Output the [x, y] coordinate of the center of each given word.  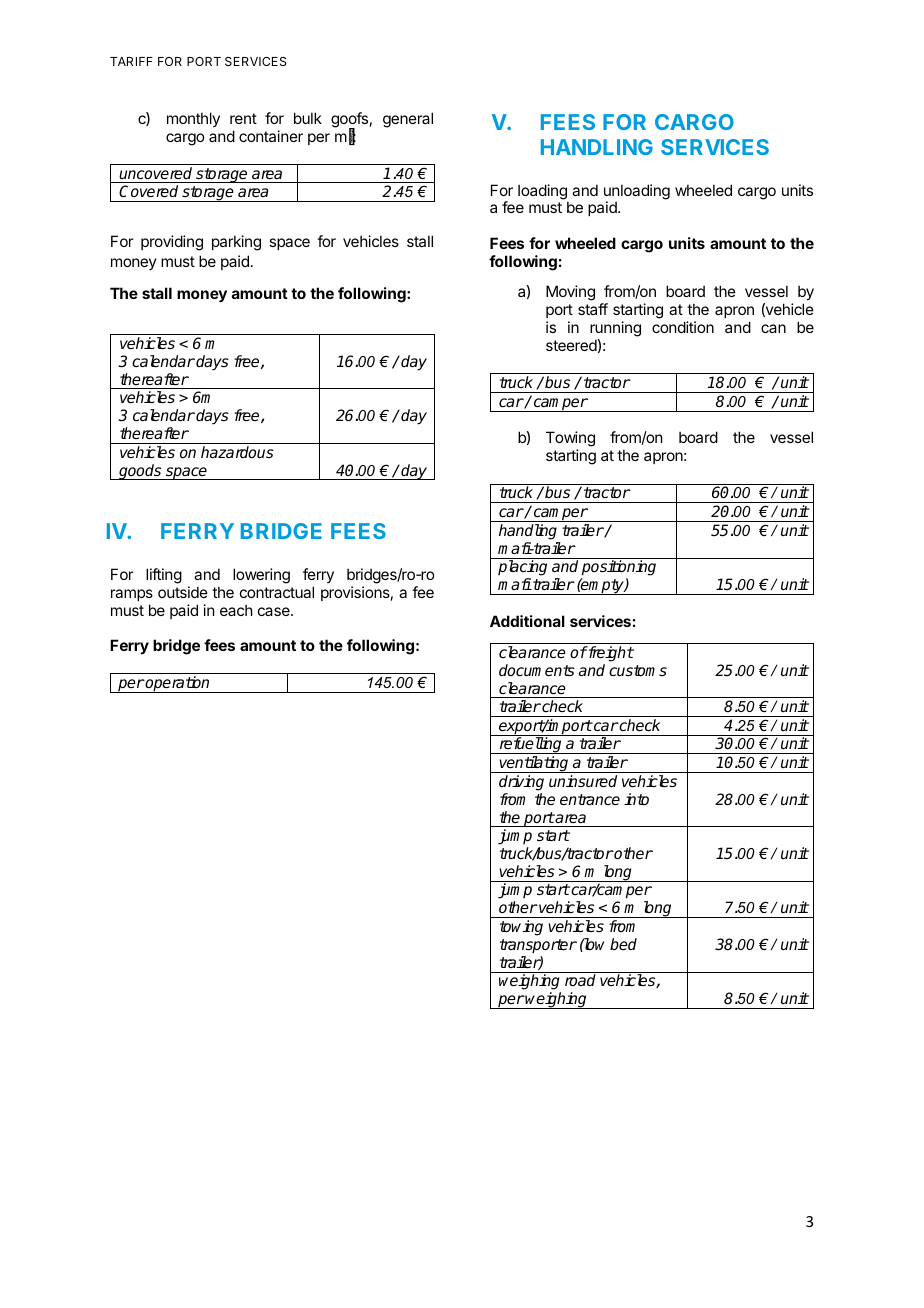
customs [638, 670]
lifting [164, 576]
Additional [527, 621]
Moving [570, 293]
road [580, 980]
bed [623, 944]
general [408, 120]
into [636, 799]
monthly [193, 119]
